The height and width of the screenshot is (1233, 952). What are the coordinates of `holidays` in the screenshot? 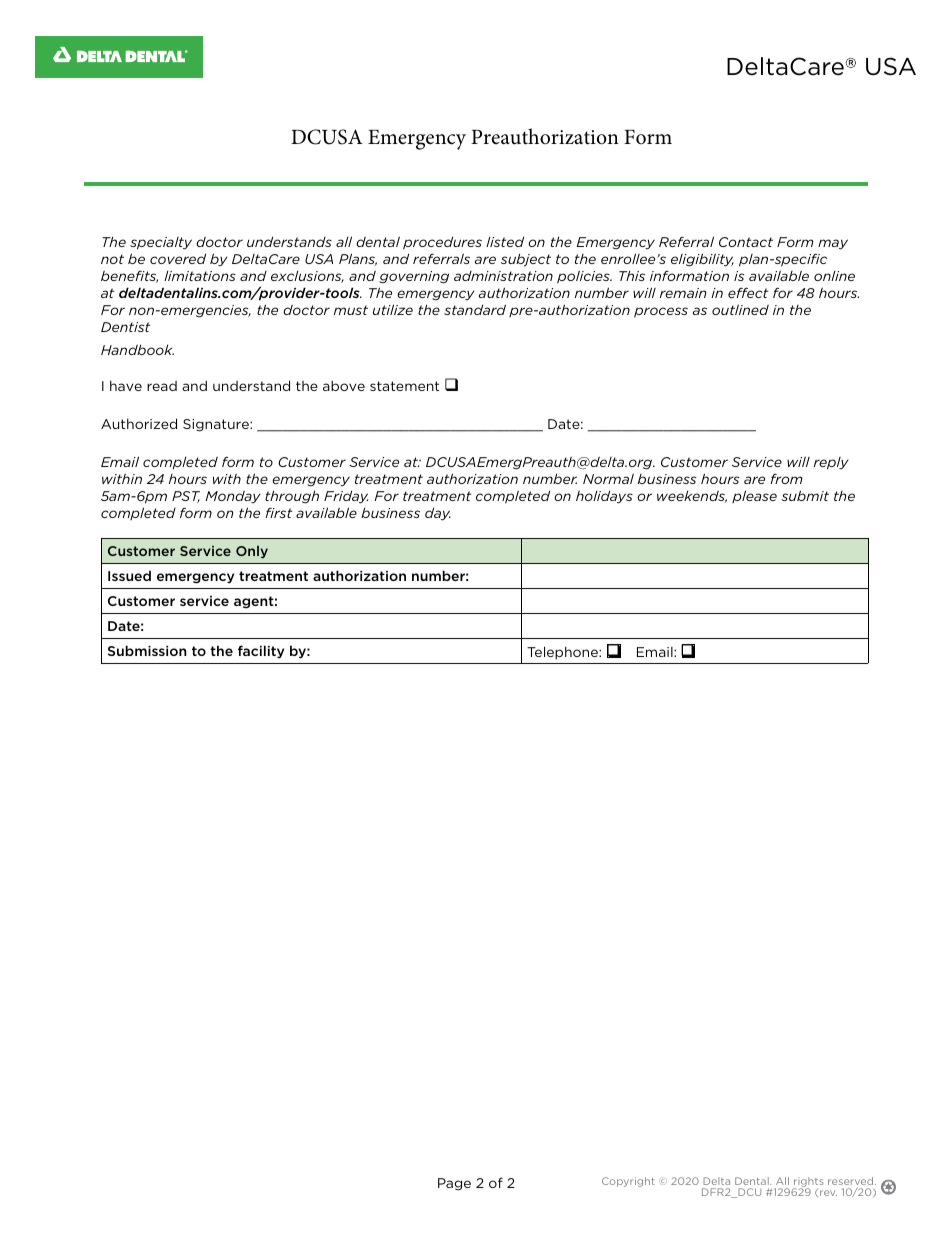 It's located at (604, 497).
